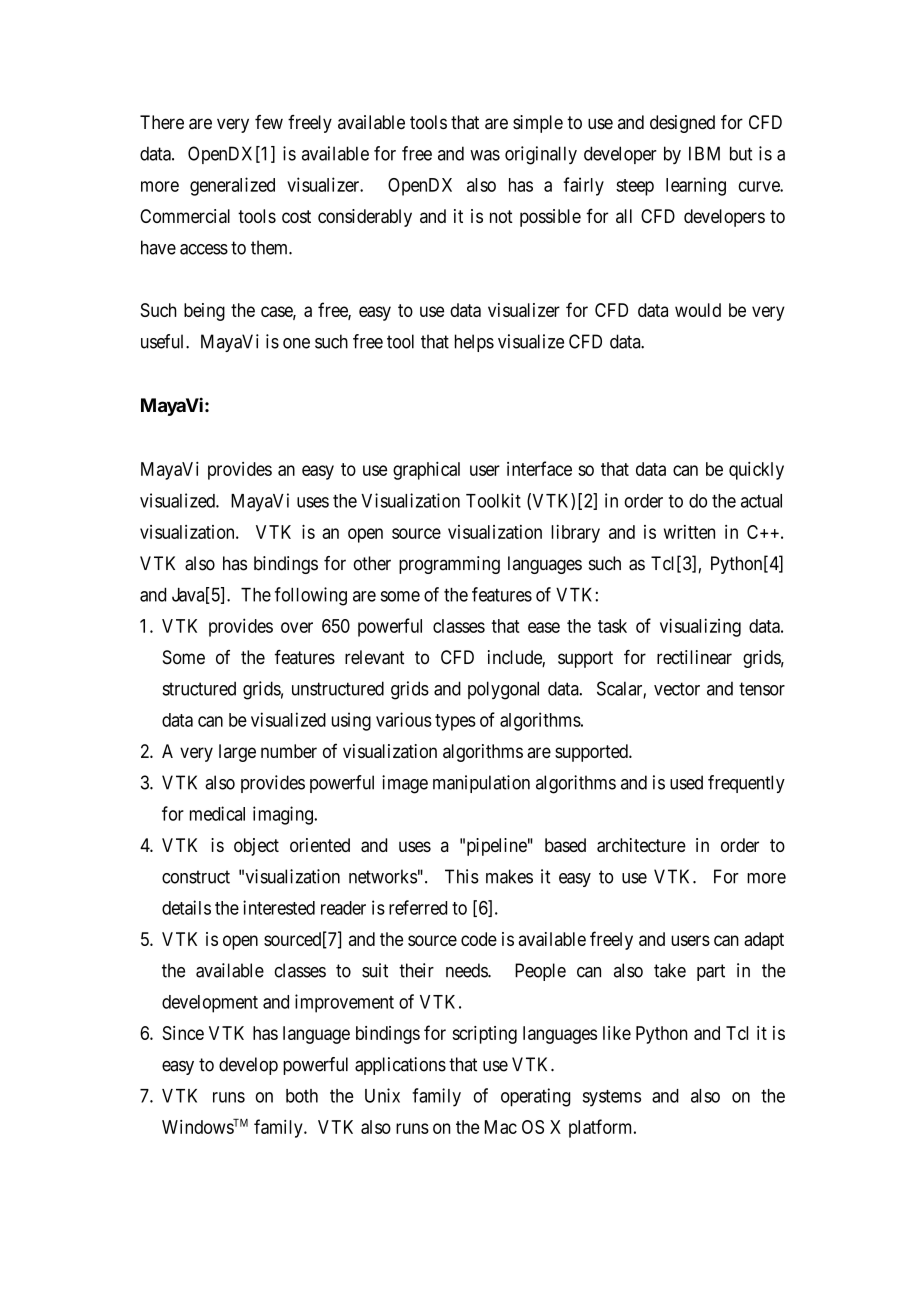 This screenshot has width=924, height=1308. Describe the element at coordinates (485, 155) in the screenshot. I see `was` at that location.
